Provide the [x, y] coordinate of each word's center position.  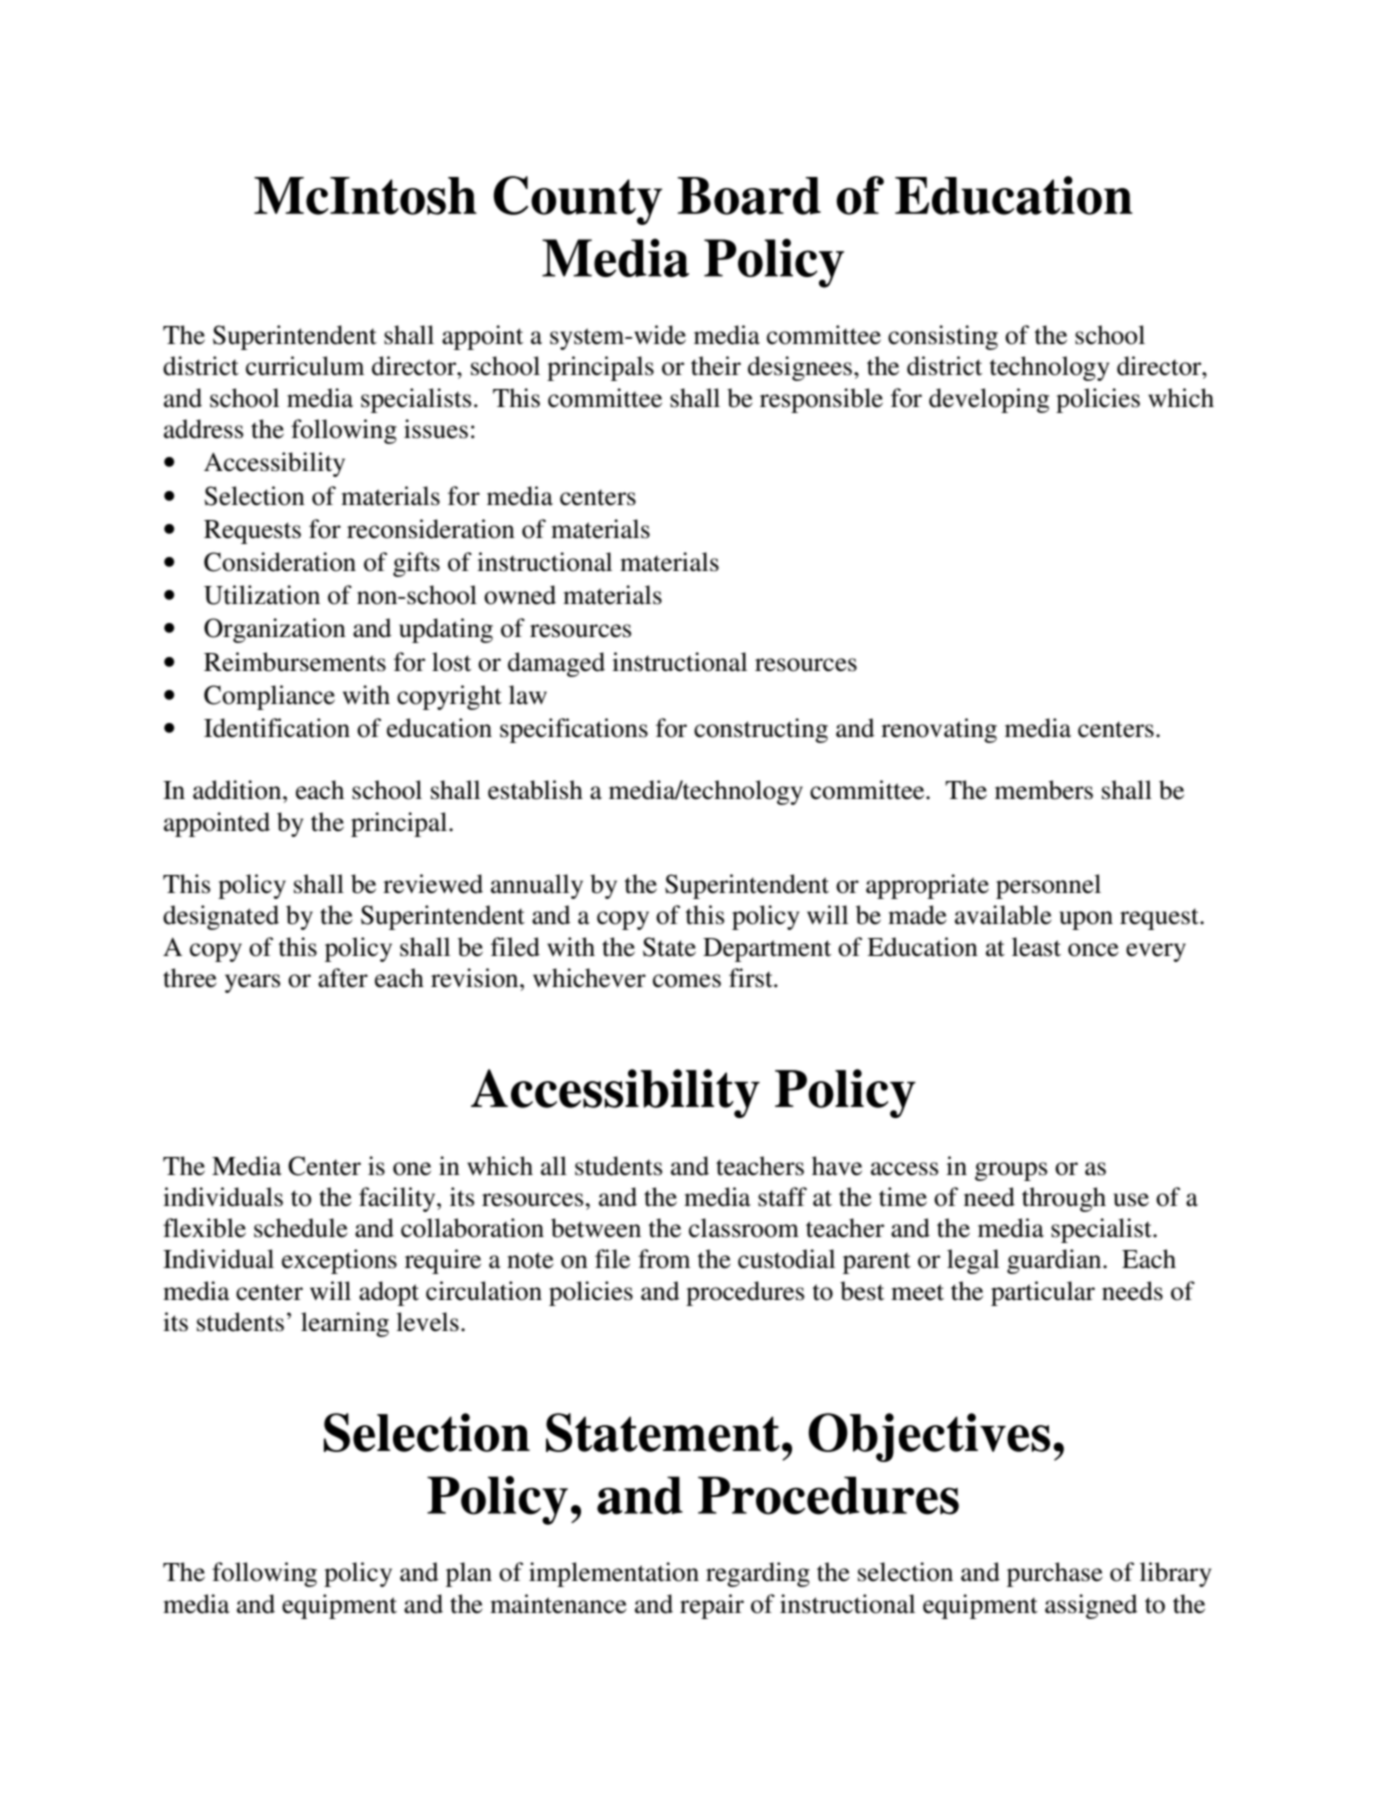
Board [749, 196]
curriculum [305, 366]
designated [221, 917]
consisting [943, 337]
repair [712, 1606]
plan [469, 1574]
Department [767, 950]
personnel [1048, 886]
